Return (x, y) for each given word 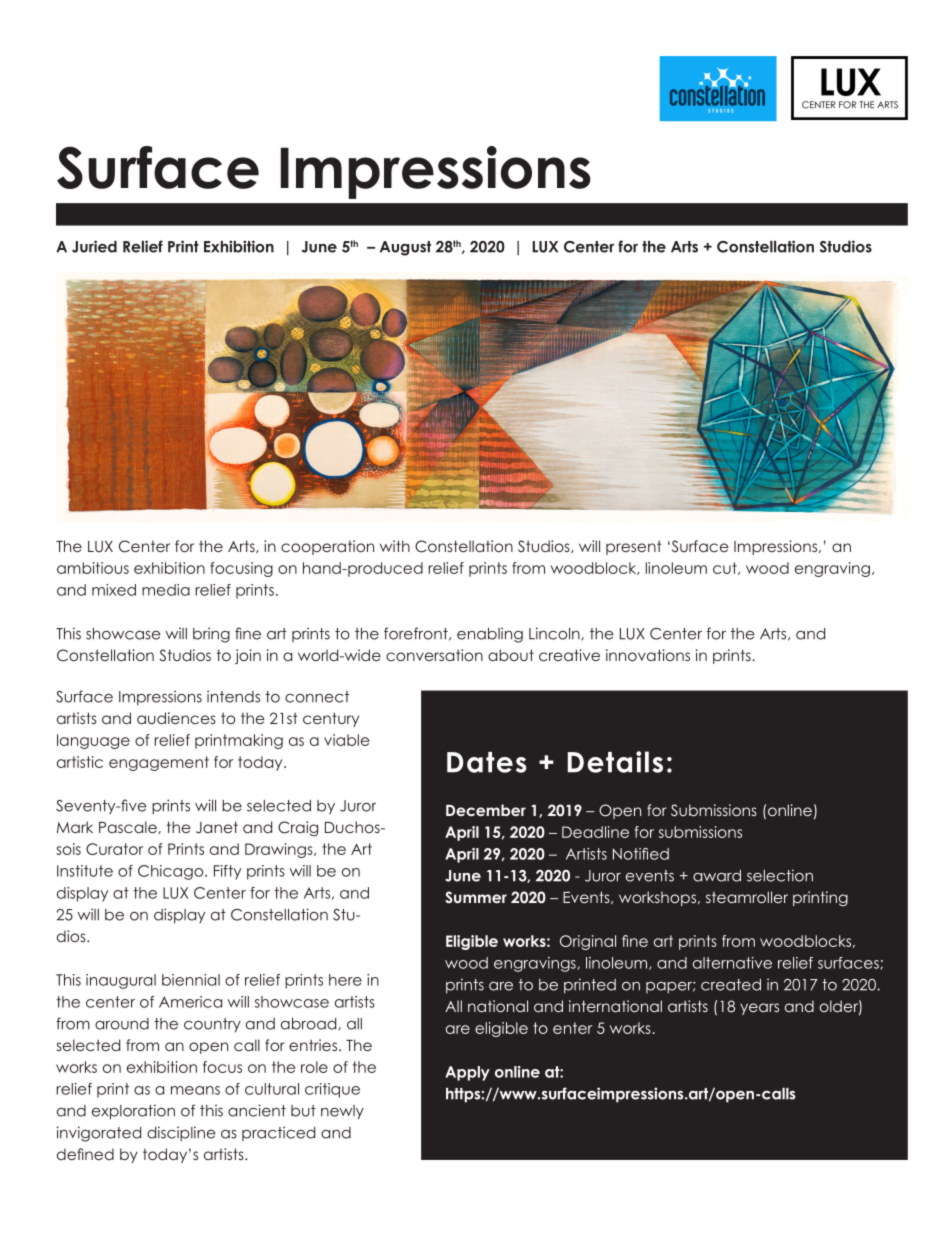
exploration (133, 1112)
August (405, 248)
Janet (217, 827)
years (759, 1009)
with (395, 546)
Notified (641, 854)
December (486, 810)
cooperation (327, 547)
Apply (467, 1073)
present (634, 547)
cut (726, 568)
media (166, 590)
